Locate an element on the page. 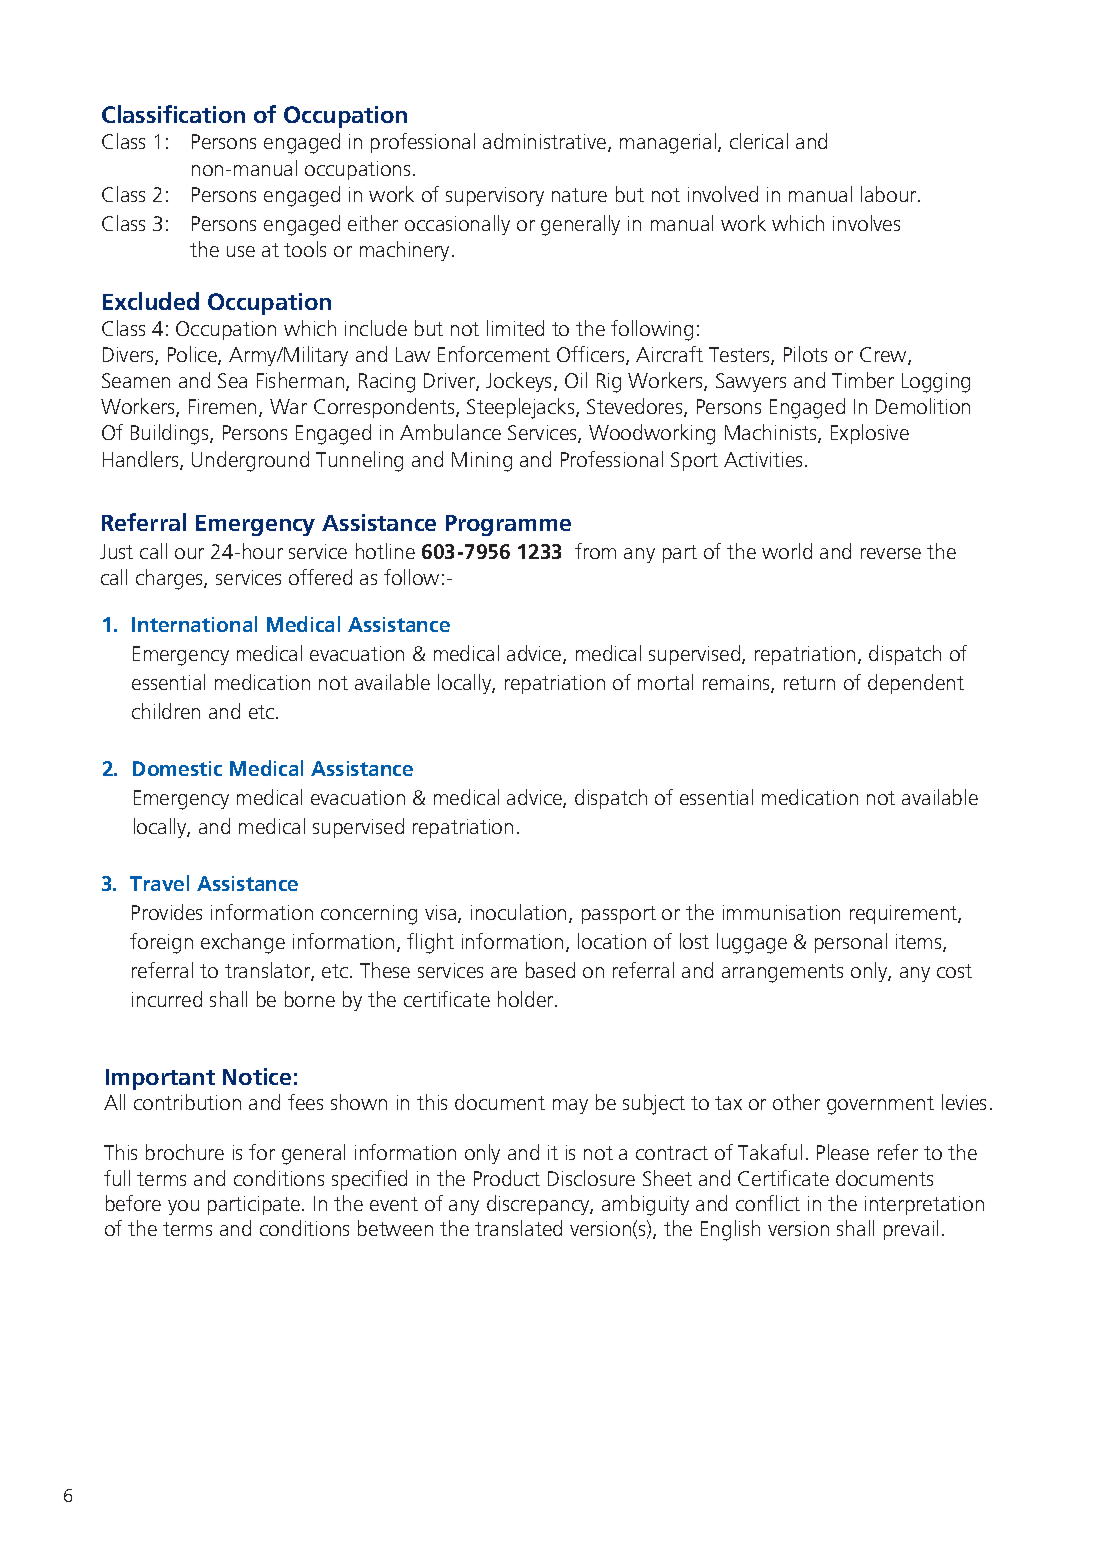 This page has width=1098, height=1558. inoculation is located at coordinates (518, 912).
